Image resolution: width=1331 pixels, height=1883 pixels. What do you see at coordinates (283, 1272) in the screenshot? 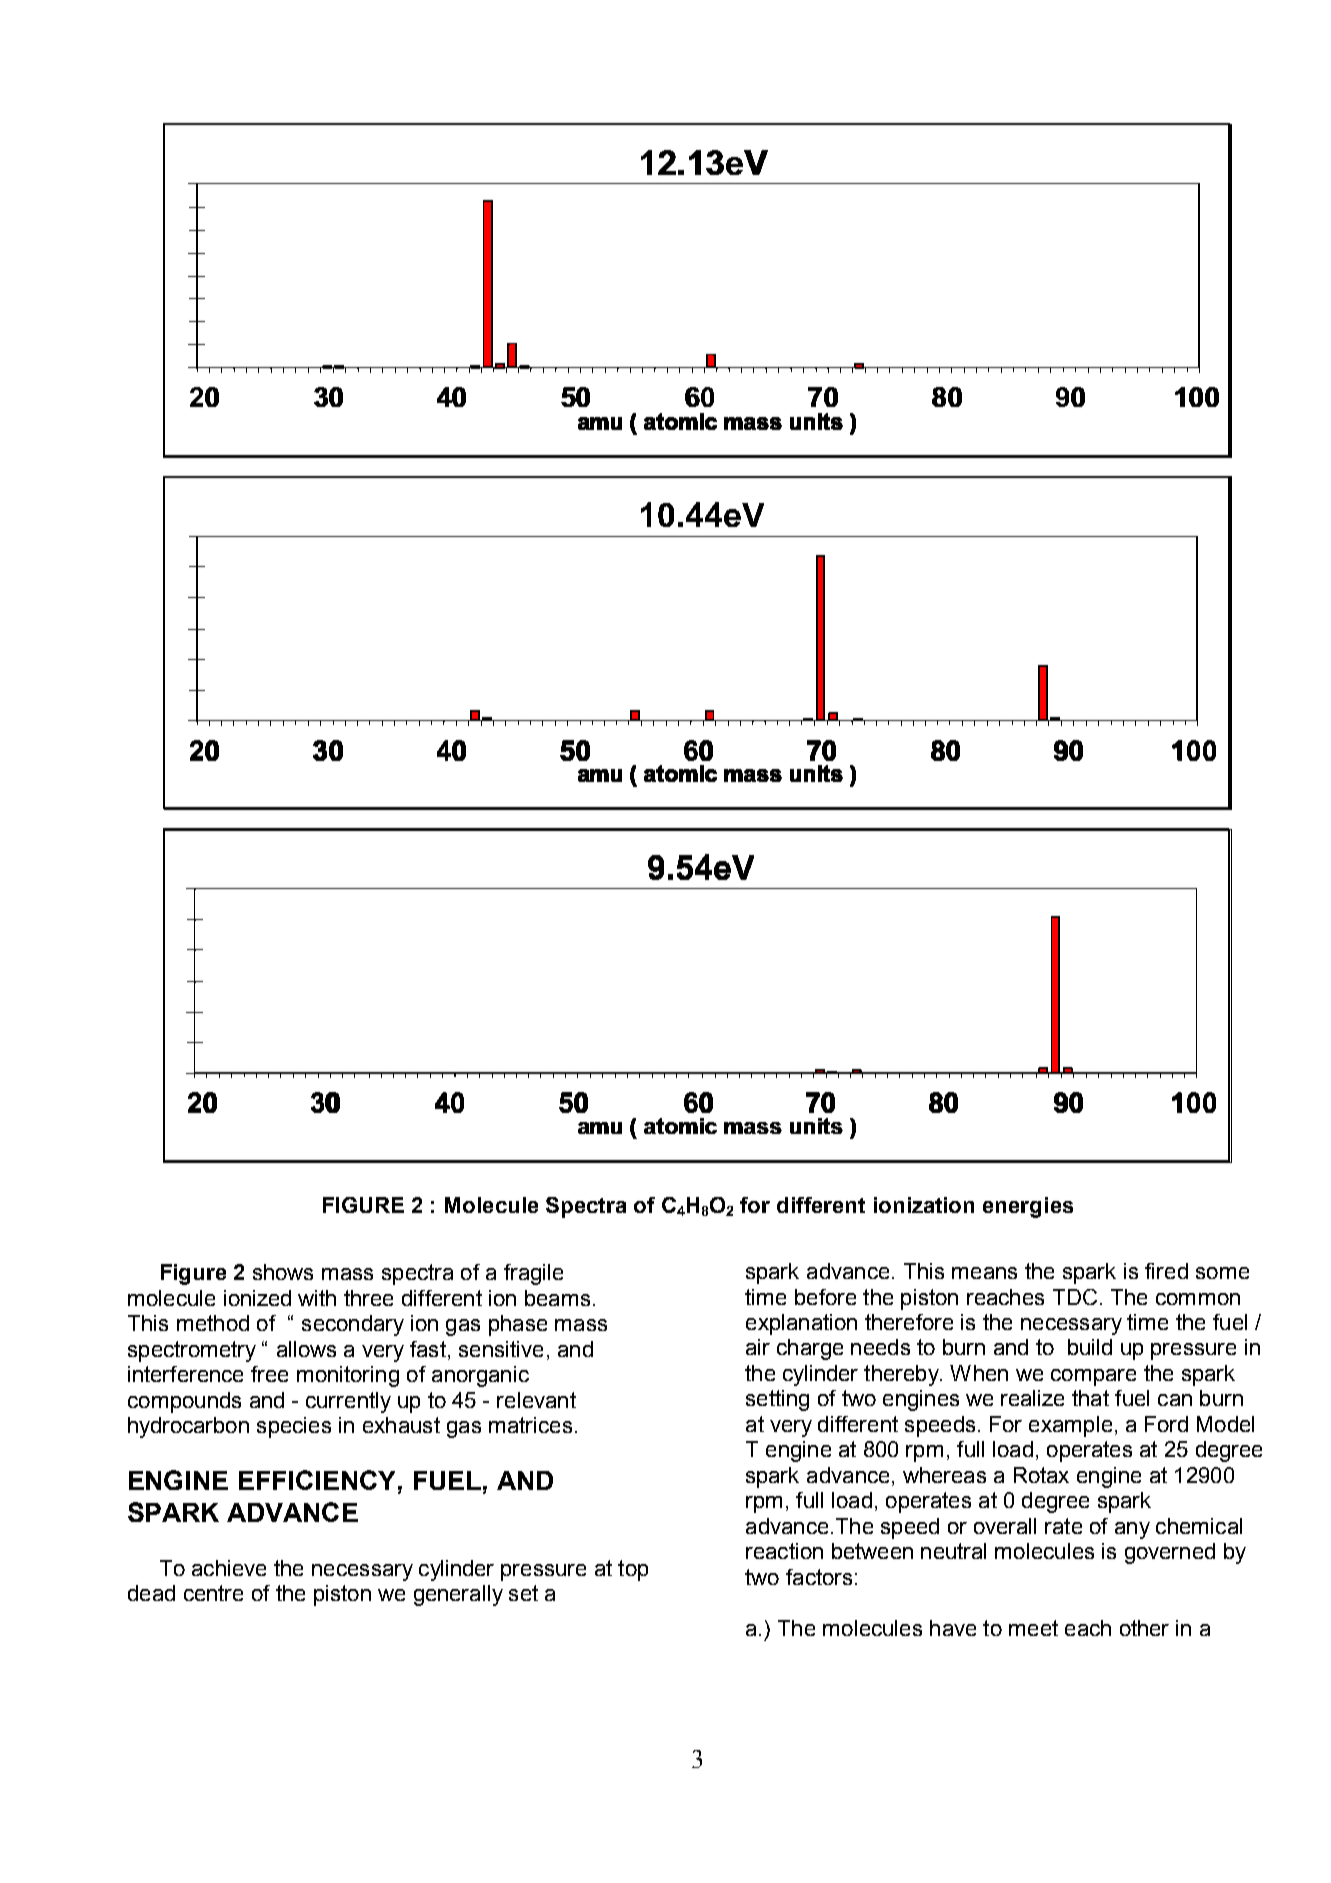
I see `shows` at bounding box center [283, 1272].
